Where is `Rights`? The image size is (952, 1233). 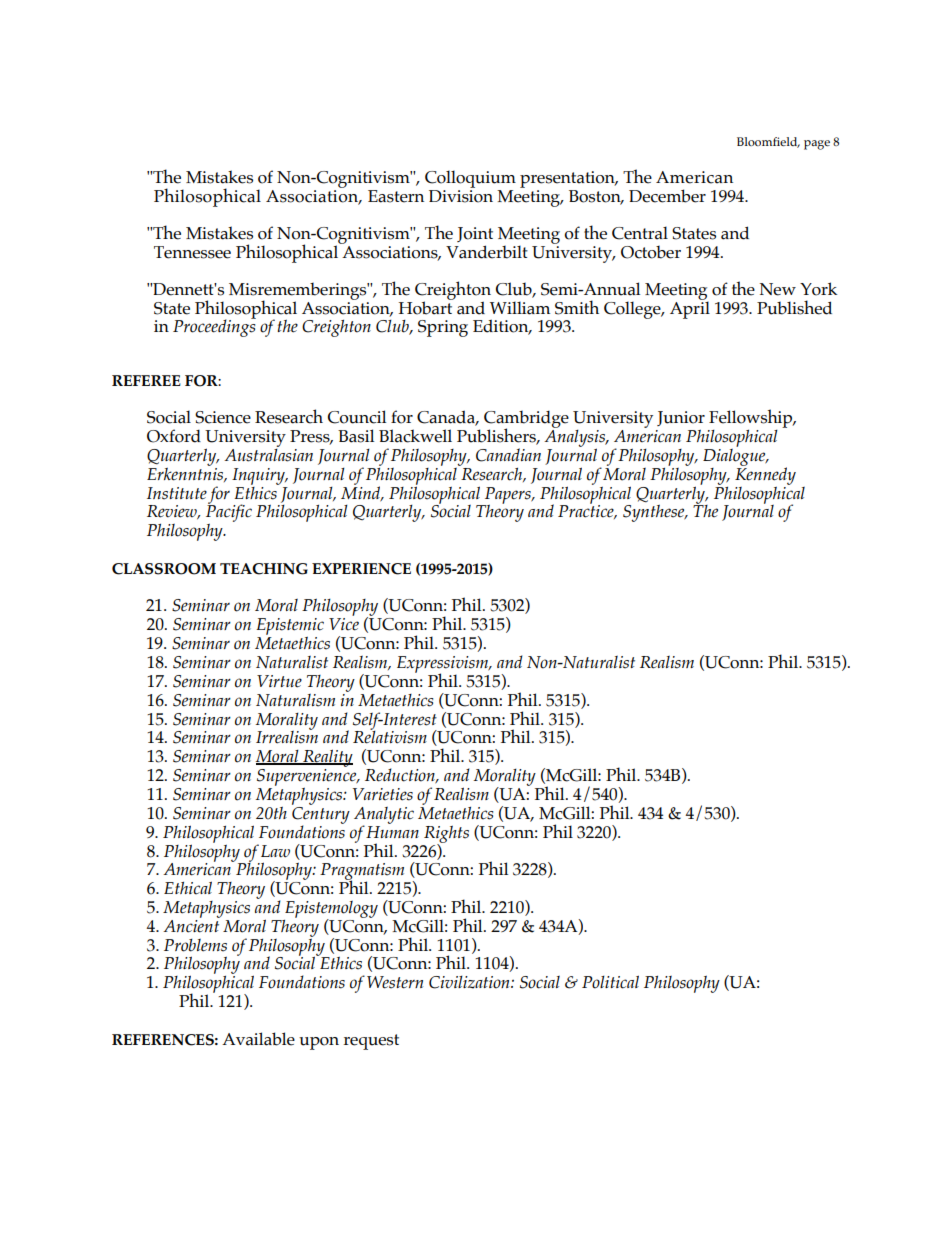 Rights is located at coordinates (446, 835).
